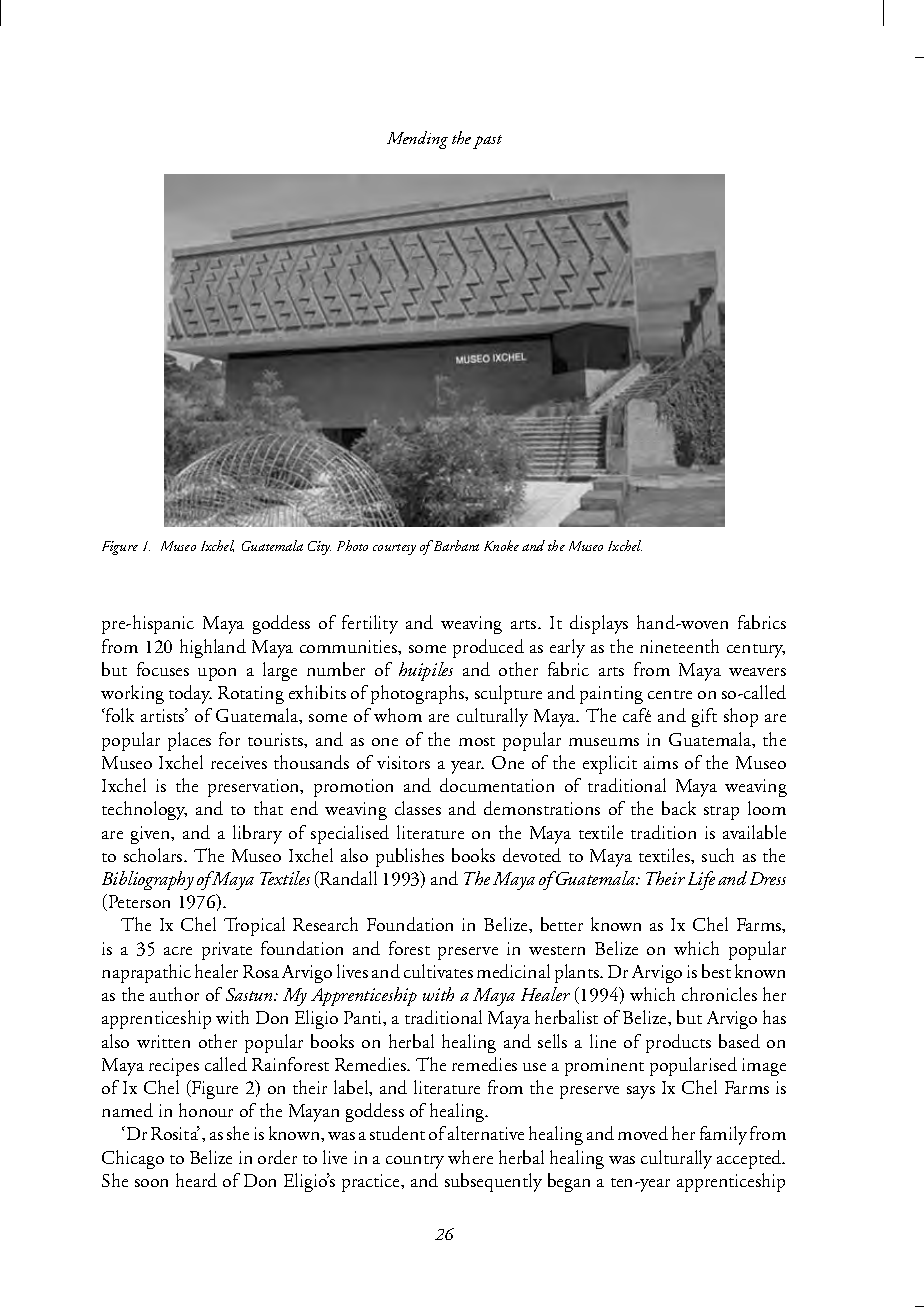 Image resolution: width=924 pixels, height=1307 pixels. Describe the element at coordinates (470, 1157) in the screenshot. I see `where` at that location.
